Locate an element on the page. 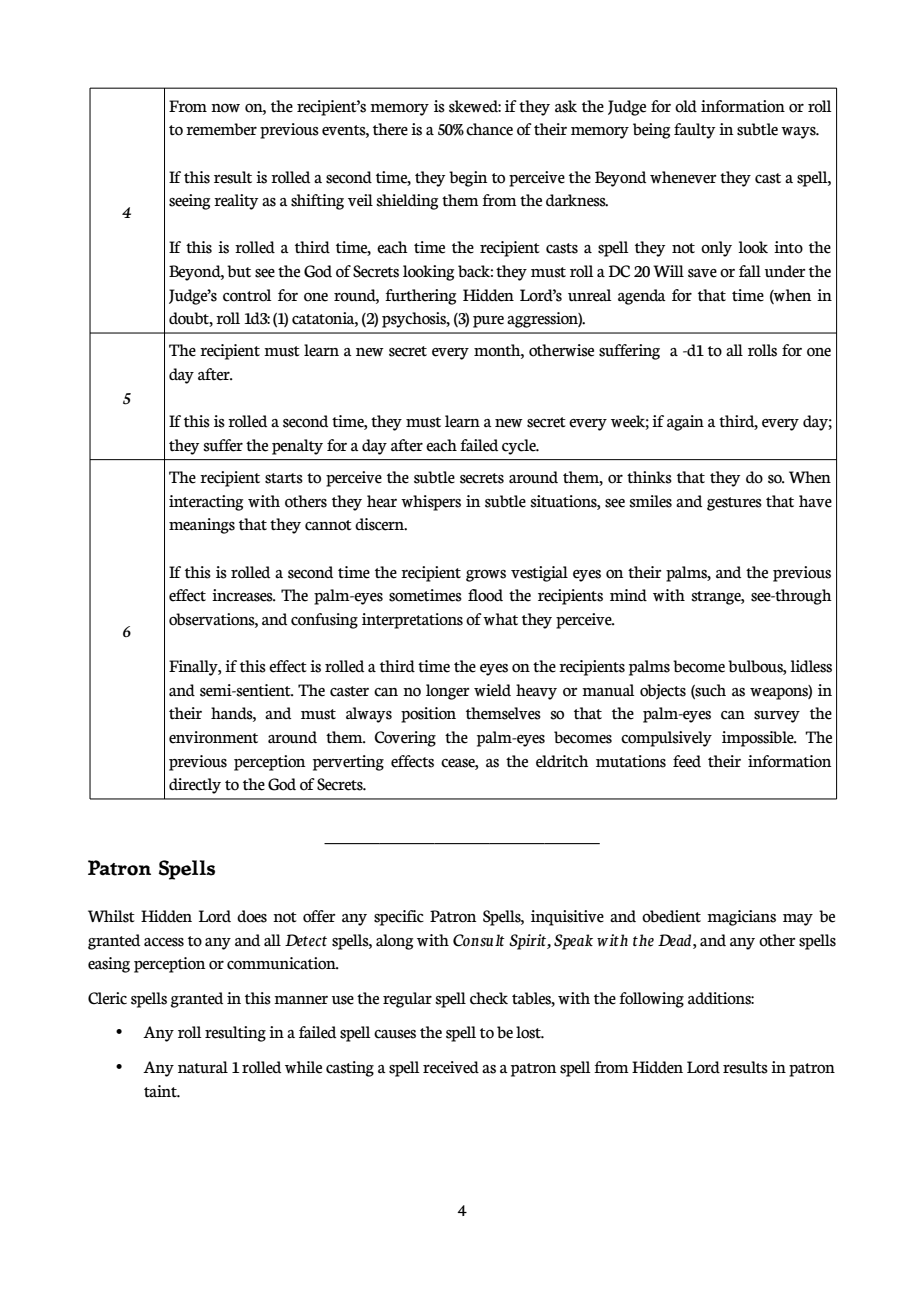 This image has width=924, height=1308. control is located at coordinates (247, 295).
